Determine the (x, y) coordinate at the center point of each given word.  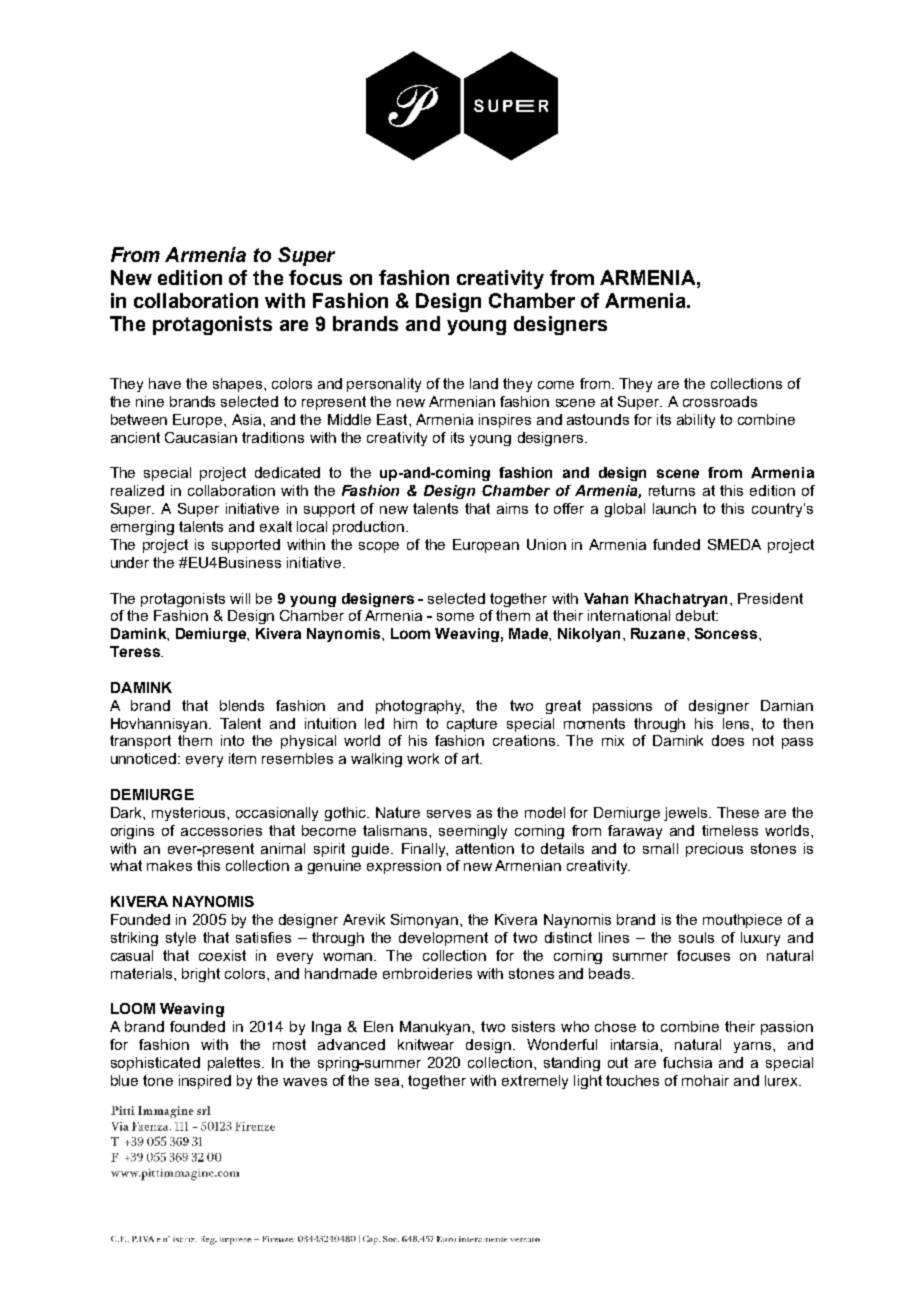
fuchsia (687, 1062)
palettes (235, 1064)
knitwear (426, 1044)
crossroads (720, 401)
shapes (239, 385)
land (484, 383)
